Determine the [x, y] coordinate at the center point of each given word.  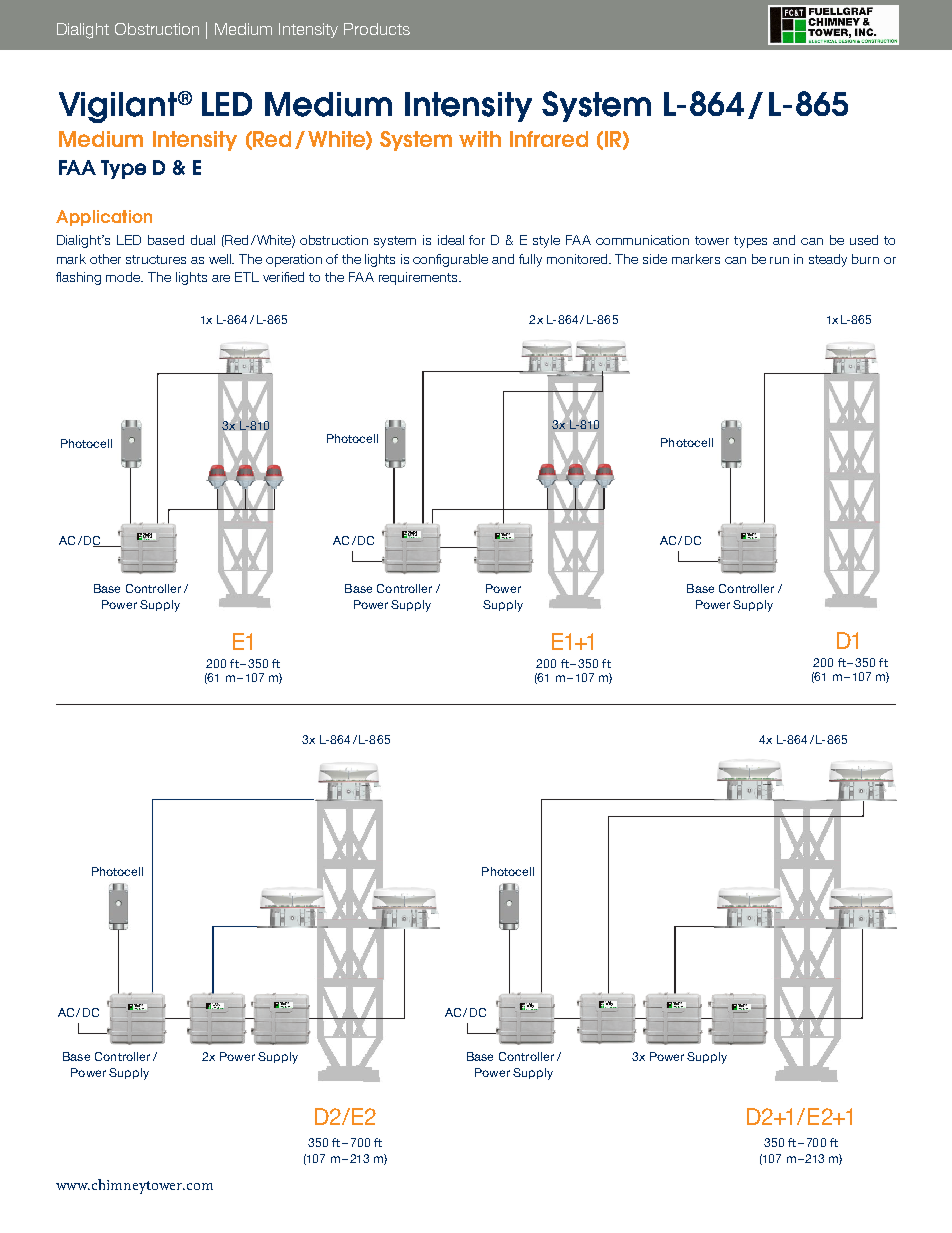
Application [104, 218]
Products [377, 29]
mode [124, 277]
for [477, 240]
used [864, 240]
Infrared [549, 139]
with [480, 139]
